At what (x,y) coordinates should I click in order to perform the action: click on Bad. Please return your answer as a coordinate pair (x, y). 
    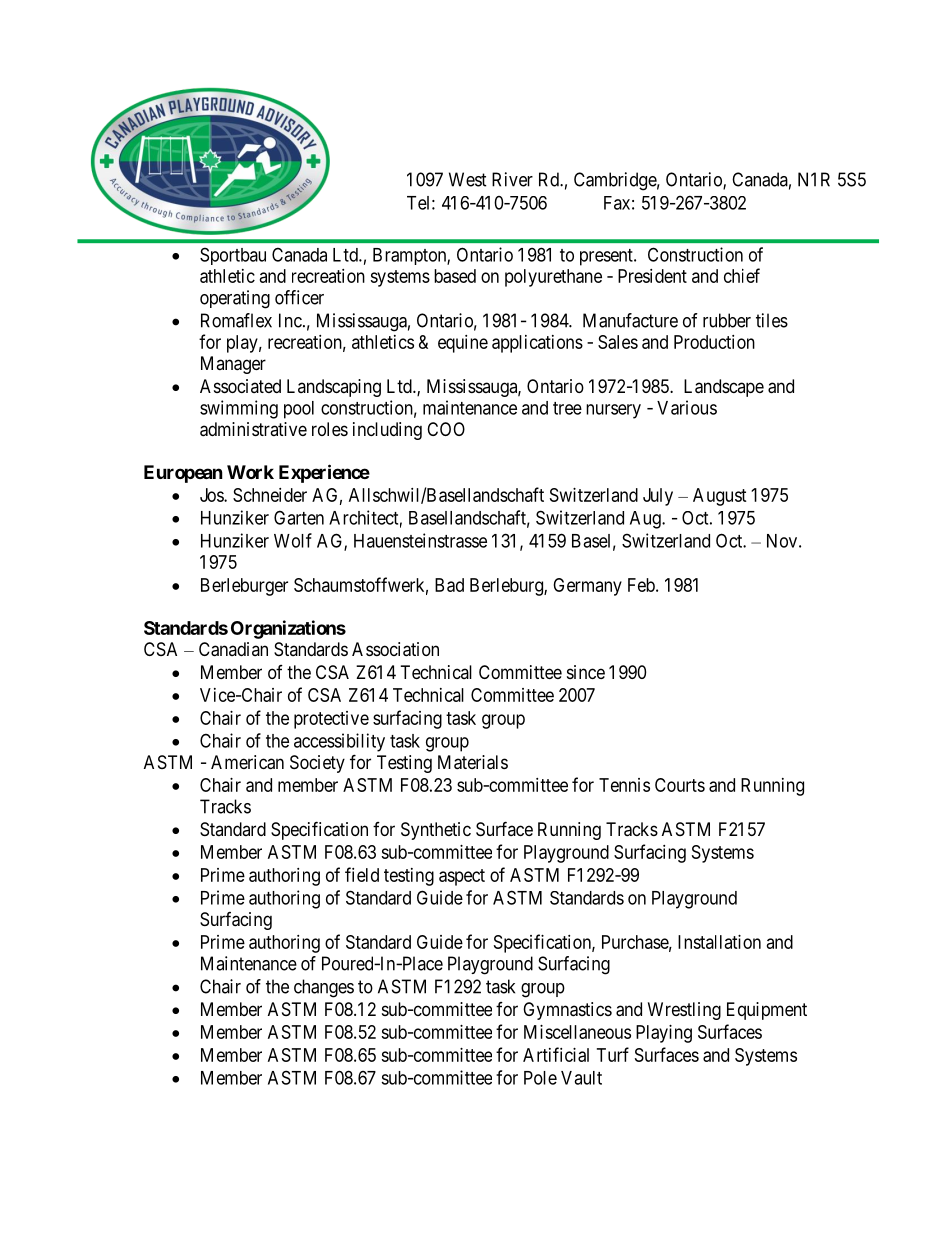
    Looking at the image, I should click on (449, 585).
